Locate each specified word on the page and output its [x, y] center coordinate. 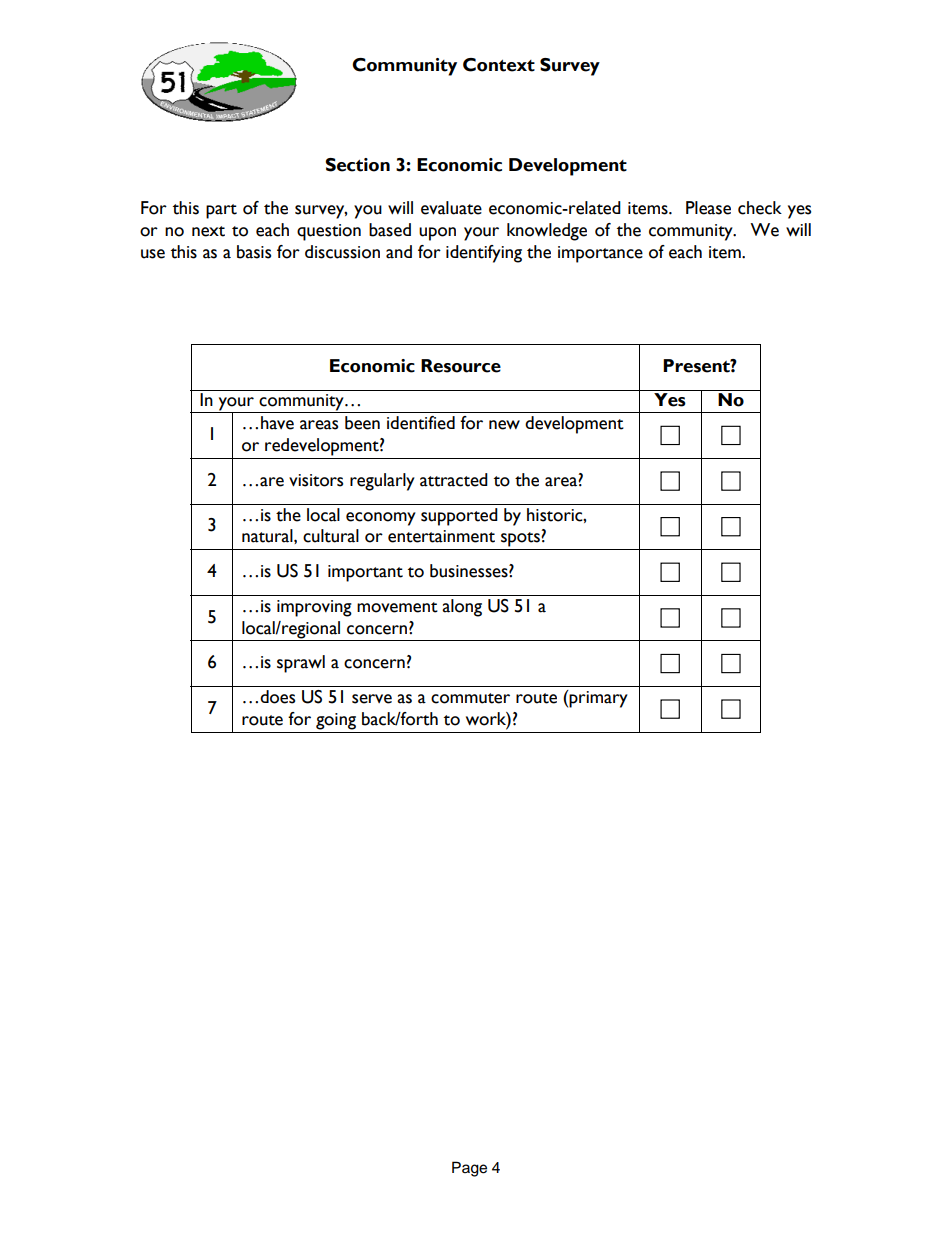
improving [314, 608]
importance [600, 254]
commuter [470, 698]
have [277, 423]
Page [469, 1169]
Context [499, 65]
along [462, 608]
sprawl [301, 664]
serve [372, 699]
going [336, 721]
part [221, 211]
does [277, 697]
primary [598, 699]
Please [708, 208]
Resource [461, 366]
